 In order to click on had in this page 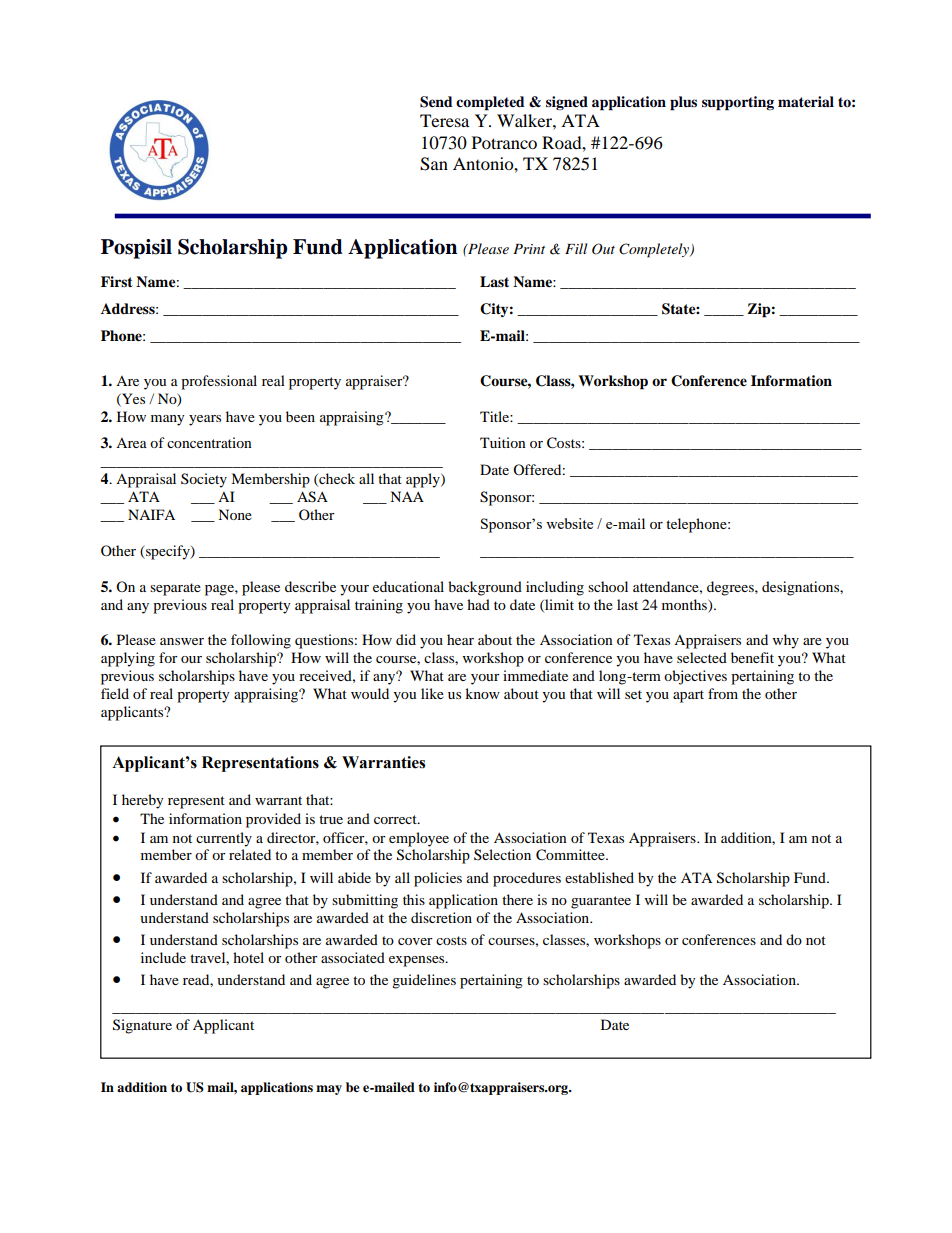, I will do `click(478, 604)`.
